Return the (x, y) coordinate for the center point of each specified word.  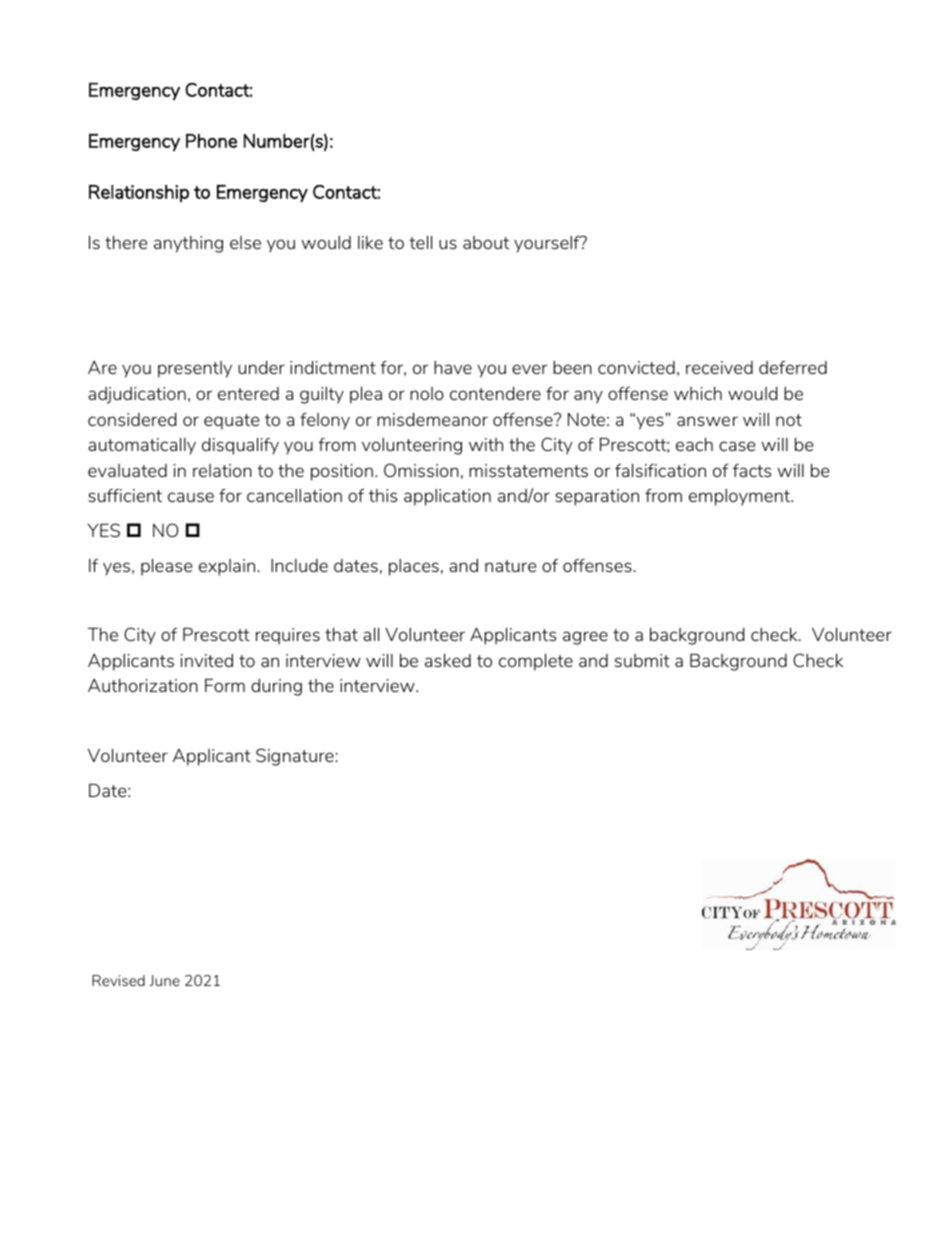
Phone (211, 141)
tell (420, 242)
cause (191, 497)
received (719, 367)
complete (536, 662)
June (164, 980)
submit (642, 660)
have (453, 367)
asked (448, 660)
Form (225, 685)
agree (585, 638)
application (447, 497)
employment (741, 497)
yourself (548, 244)
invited (207, 660)
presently (195, 369)
